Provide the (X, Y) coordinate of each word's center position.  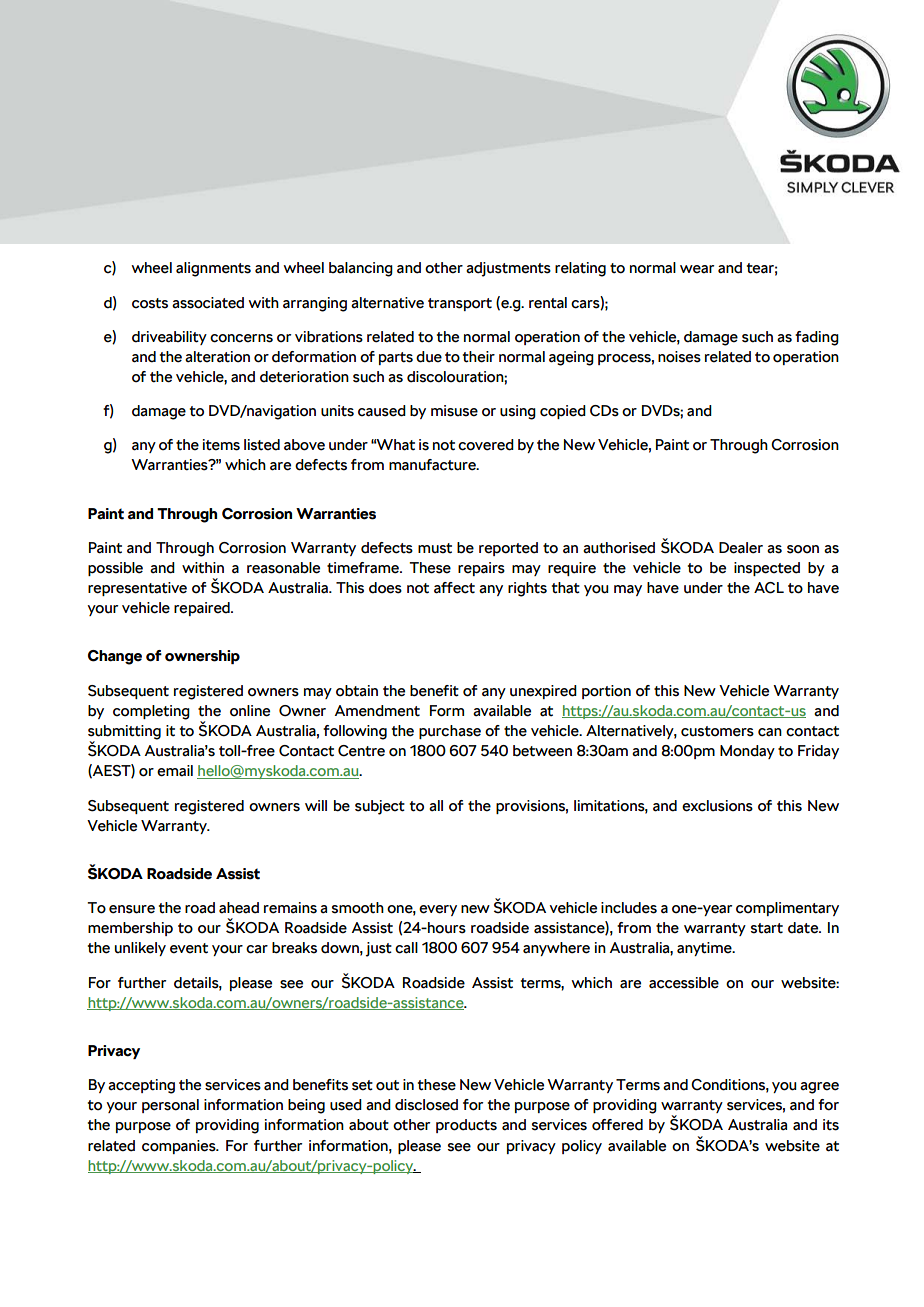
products (466, 1126)
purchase (450, 732)
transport (460, 304)
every (438, 910)
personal (170, 1106)
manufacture (433, 465)
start (767, 928)
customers (717, 731)
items (221, 445)
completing (151, 712)
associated (208, 303)
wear (697, 269)
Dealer (741, 548)
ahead (239, 908)
